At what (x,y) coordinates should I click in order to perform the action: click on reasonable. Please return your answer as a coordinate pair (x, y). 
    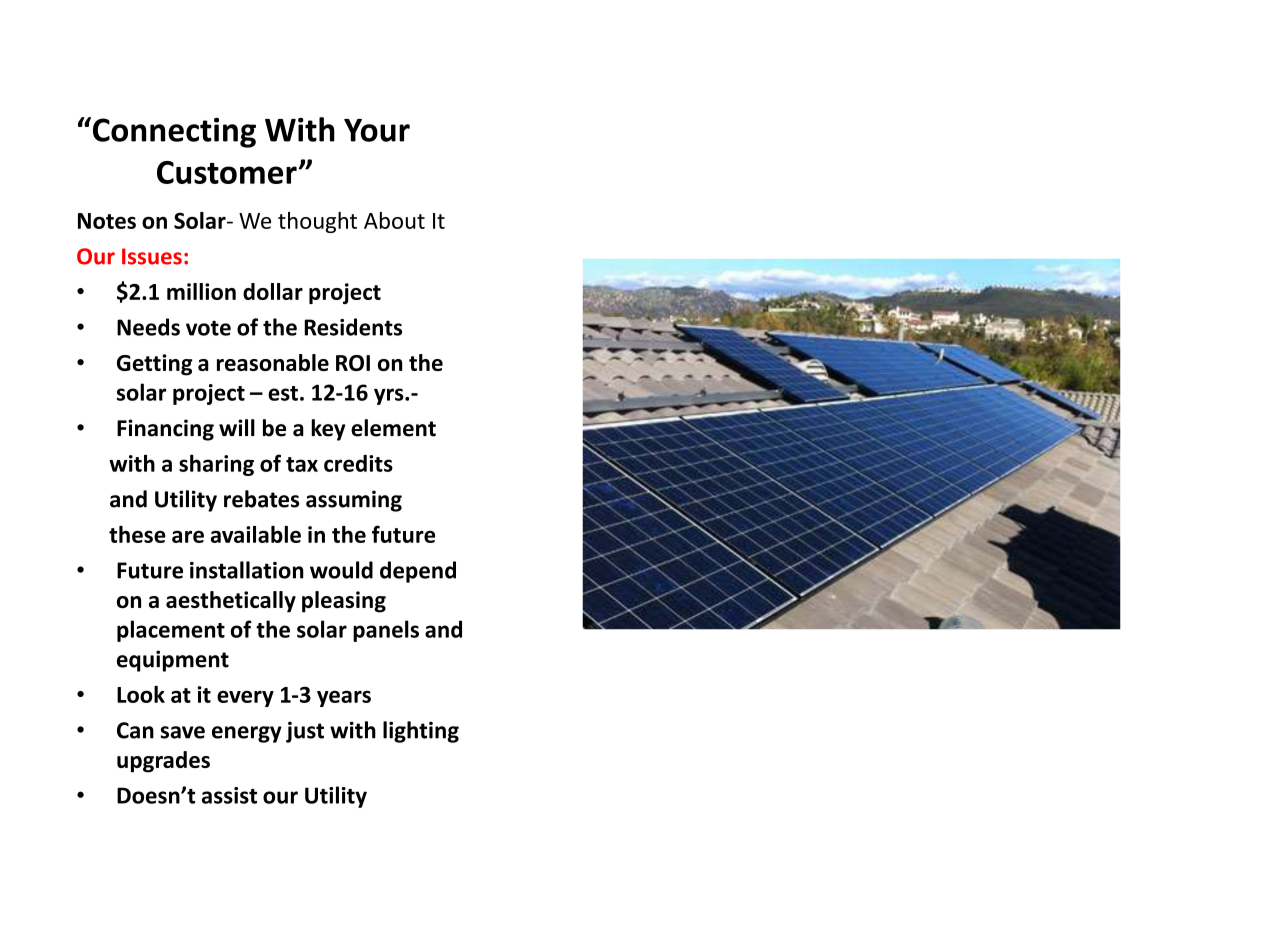
    Looking at the image, I should click on (273, 362).
